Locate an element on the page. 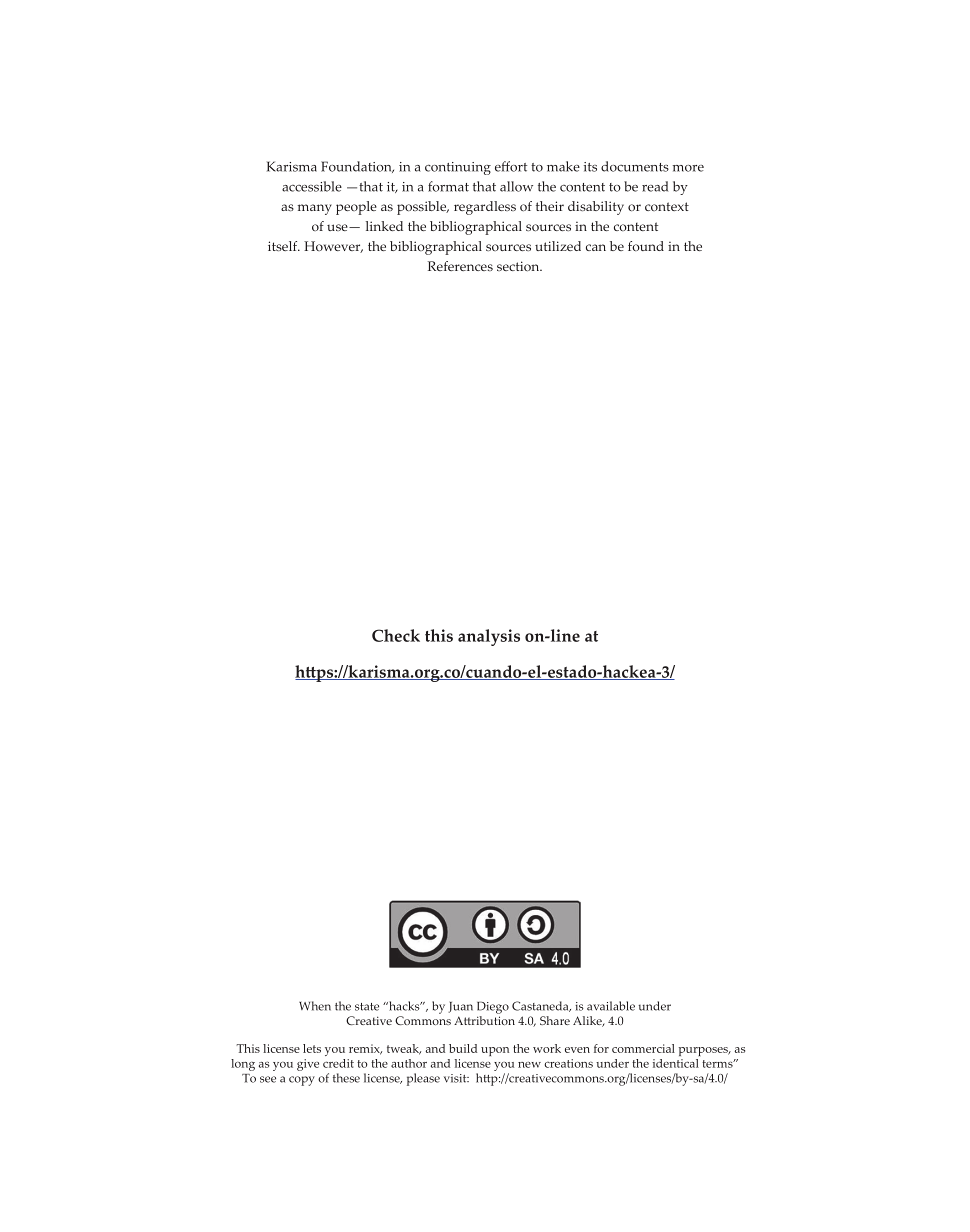 The image size is (970, 1232). disability is located at coordinates (596, 208).
